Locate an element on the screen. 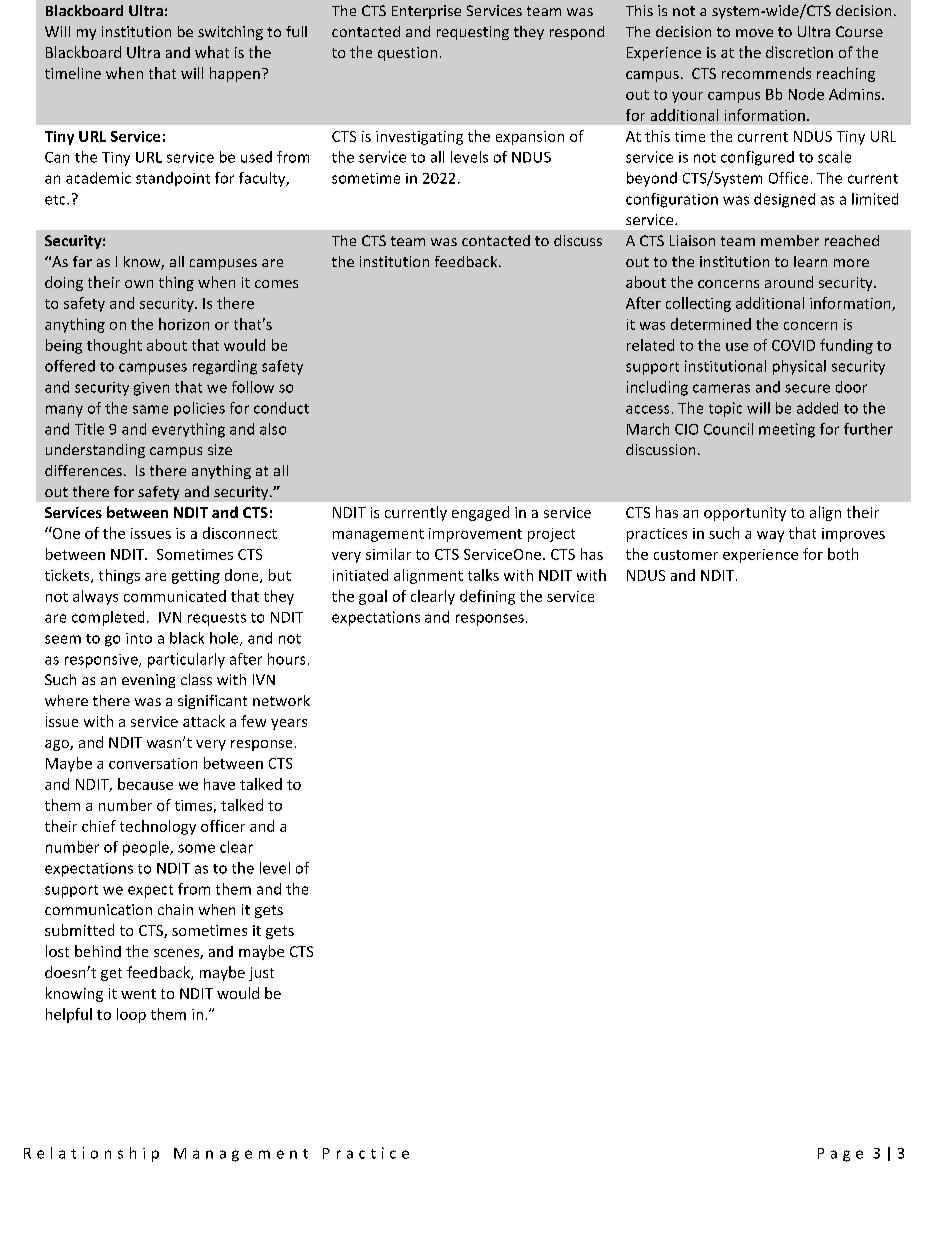 The width and height of the screenshot is (952, 1233). both is located at coordinates (843, 554).
